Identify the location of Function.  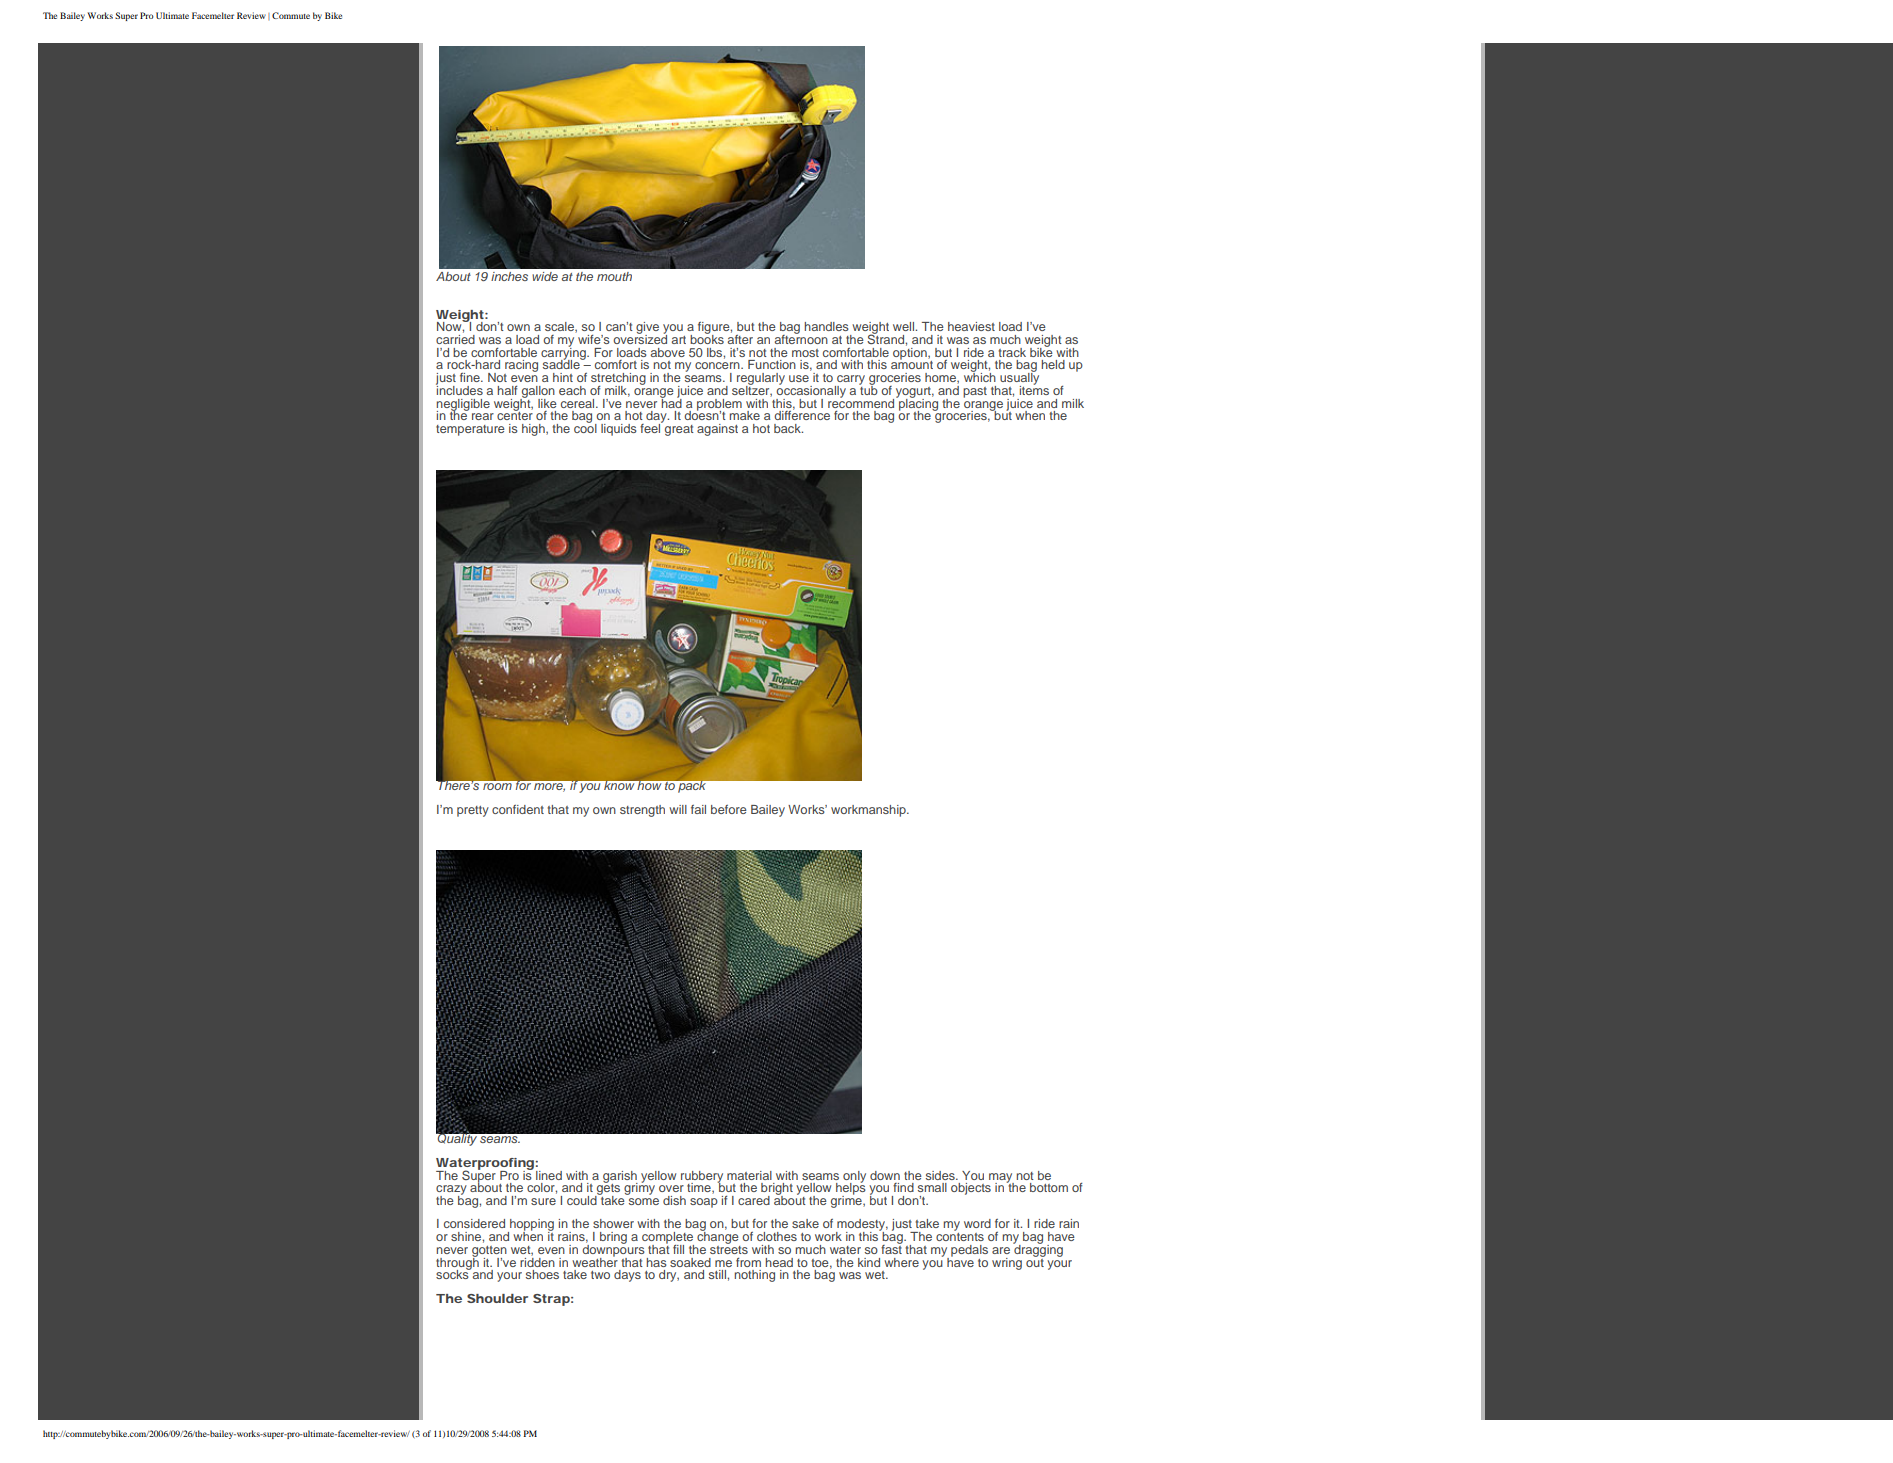
(772, 364).
